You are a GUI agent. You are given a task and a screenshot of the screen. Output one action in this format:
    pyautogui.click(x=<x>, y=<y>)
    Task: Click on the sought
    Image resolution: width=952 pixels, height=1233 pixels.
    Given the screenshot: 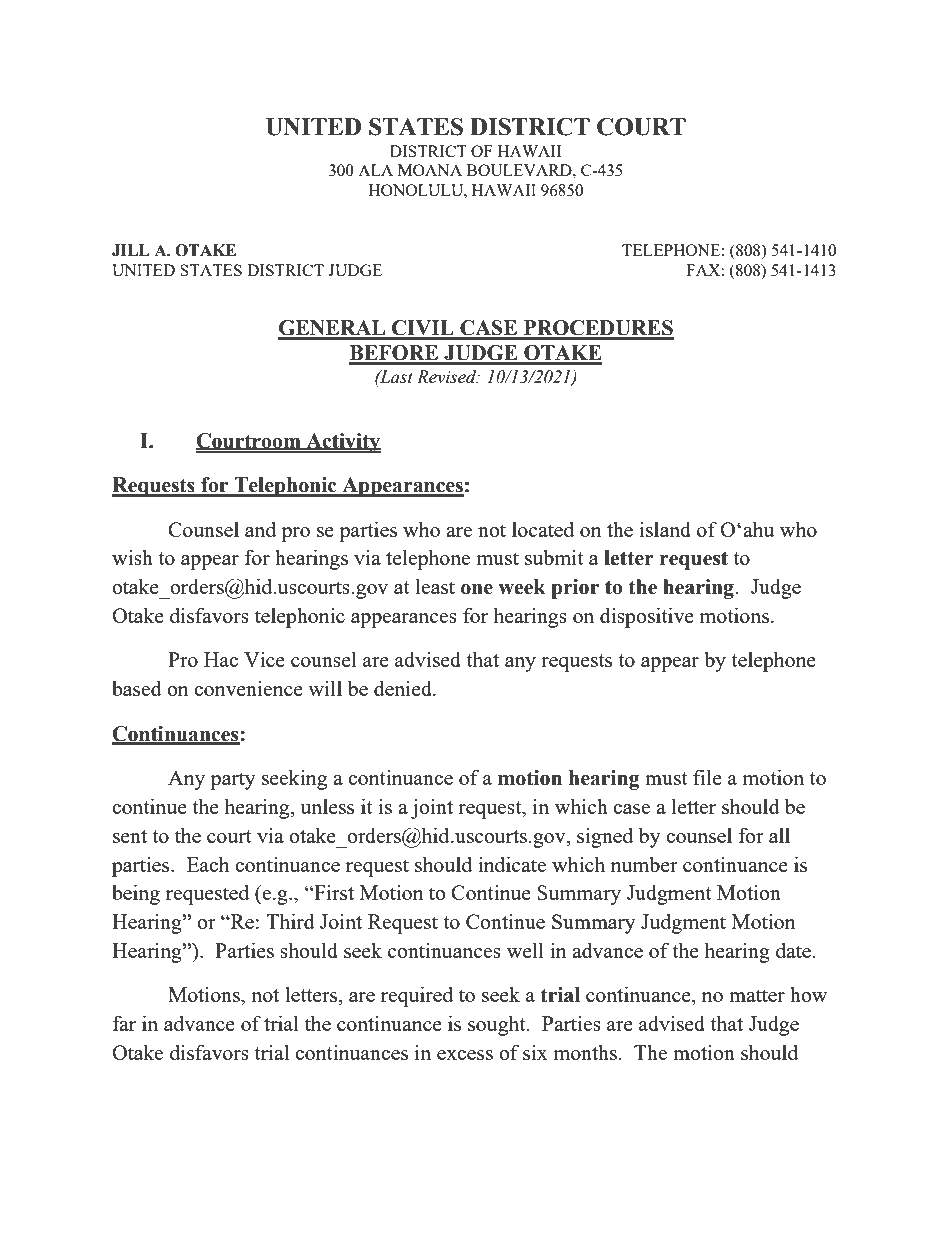 What is the action you would take?
    pyautogui.click(x=498, y=1025)
